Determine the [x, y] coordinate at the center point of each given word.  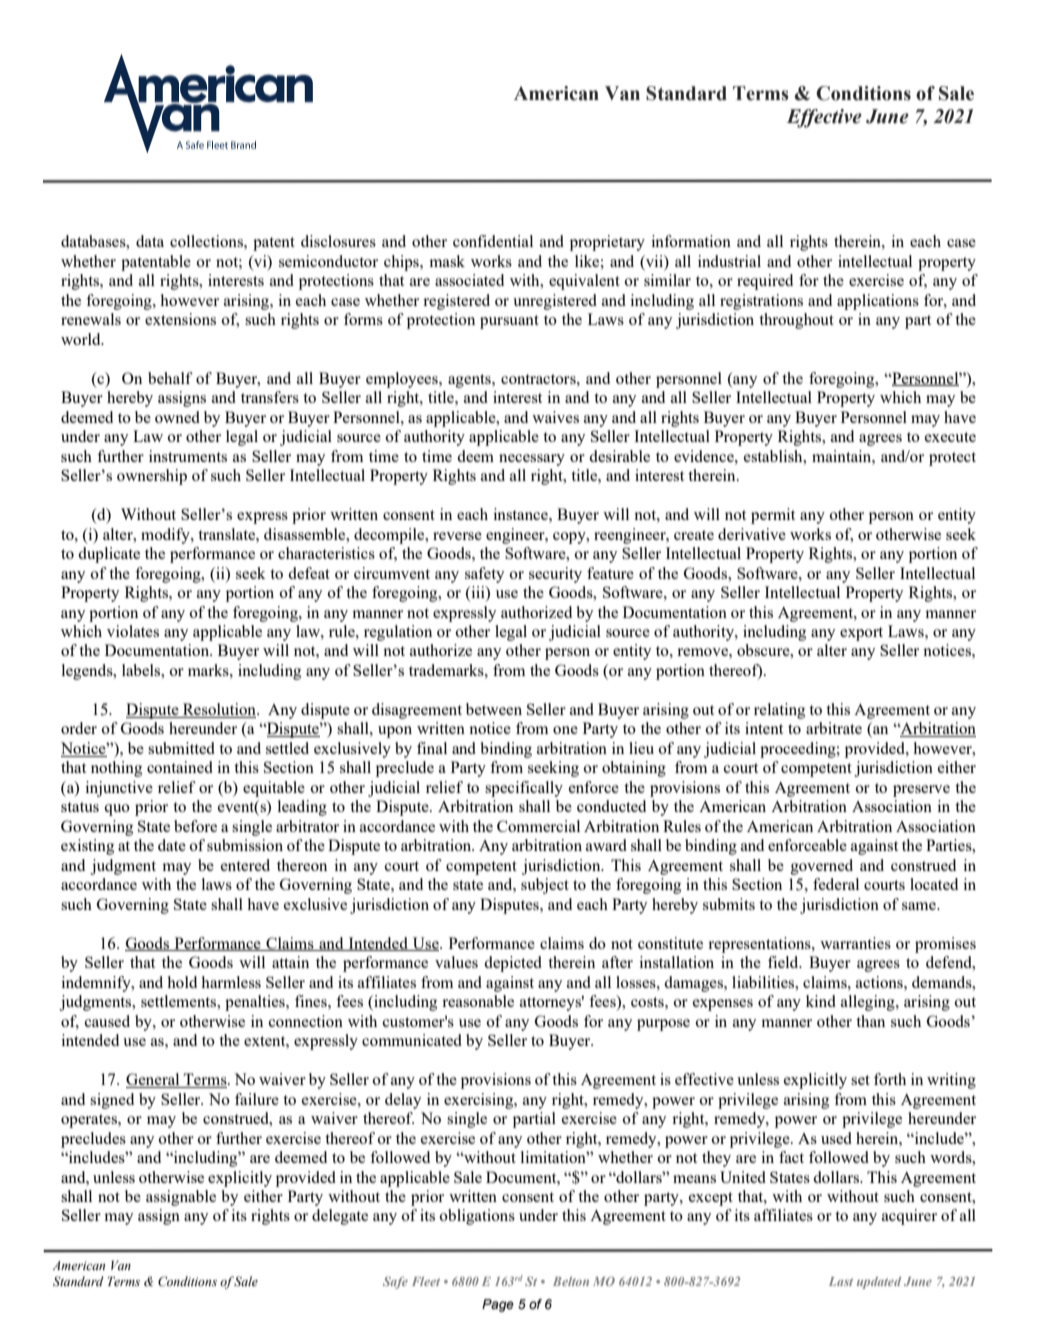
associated [469, 280]
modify [166, 536]
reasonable [478, 1001]
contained [180, 767]
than [870, 1021]
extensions [180, 319]
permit [773, 516]
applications [878, 302]
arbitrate [834, 728]
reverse [457, 536]
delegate [340, 1217]
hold [182, 982]
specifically [524, 789]
